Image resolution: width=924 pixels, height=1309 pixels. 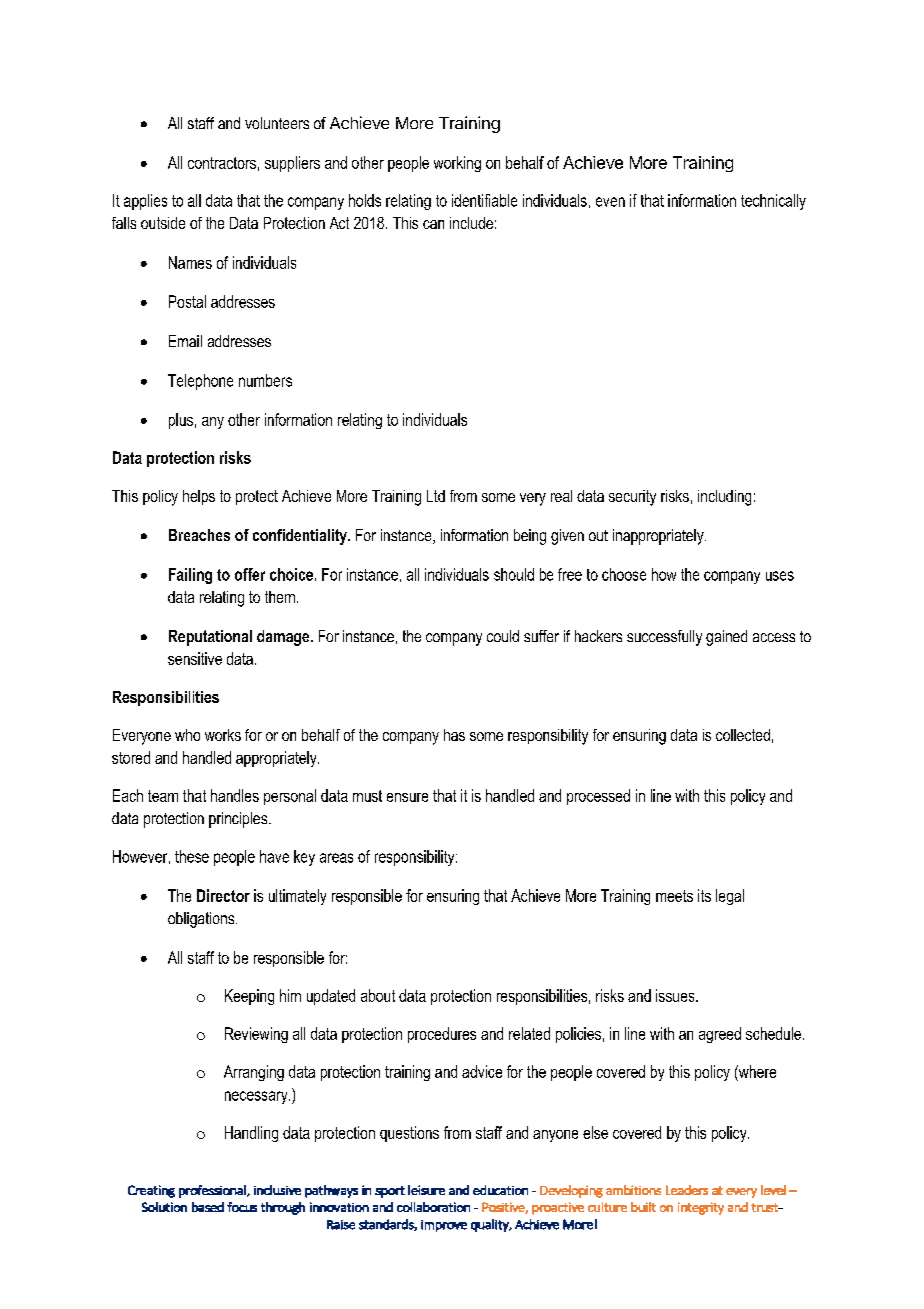 I want to click on Ltd, so click(x=436, y=496).
